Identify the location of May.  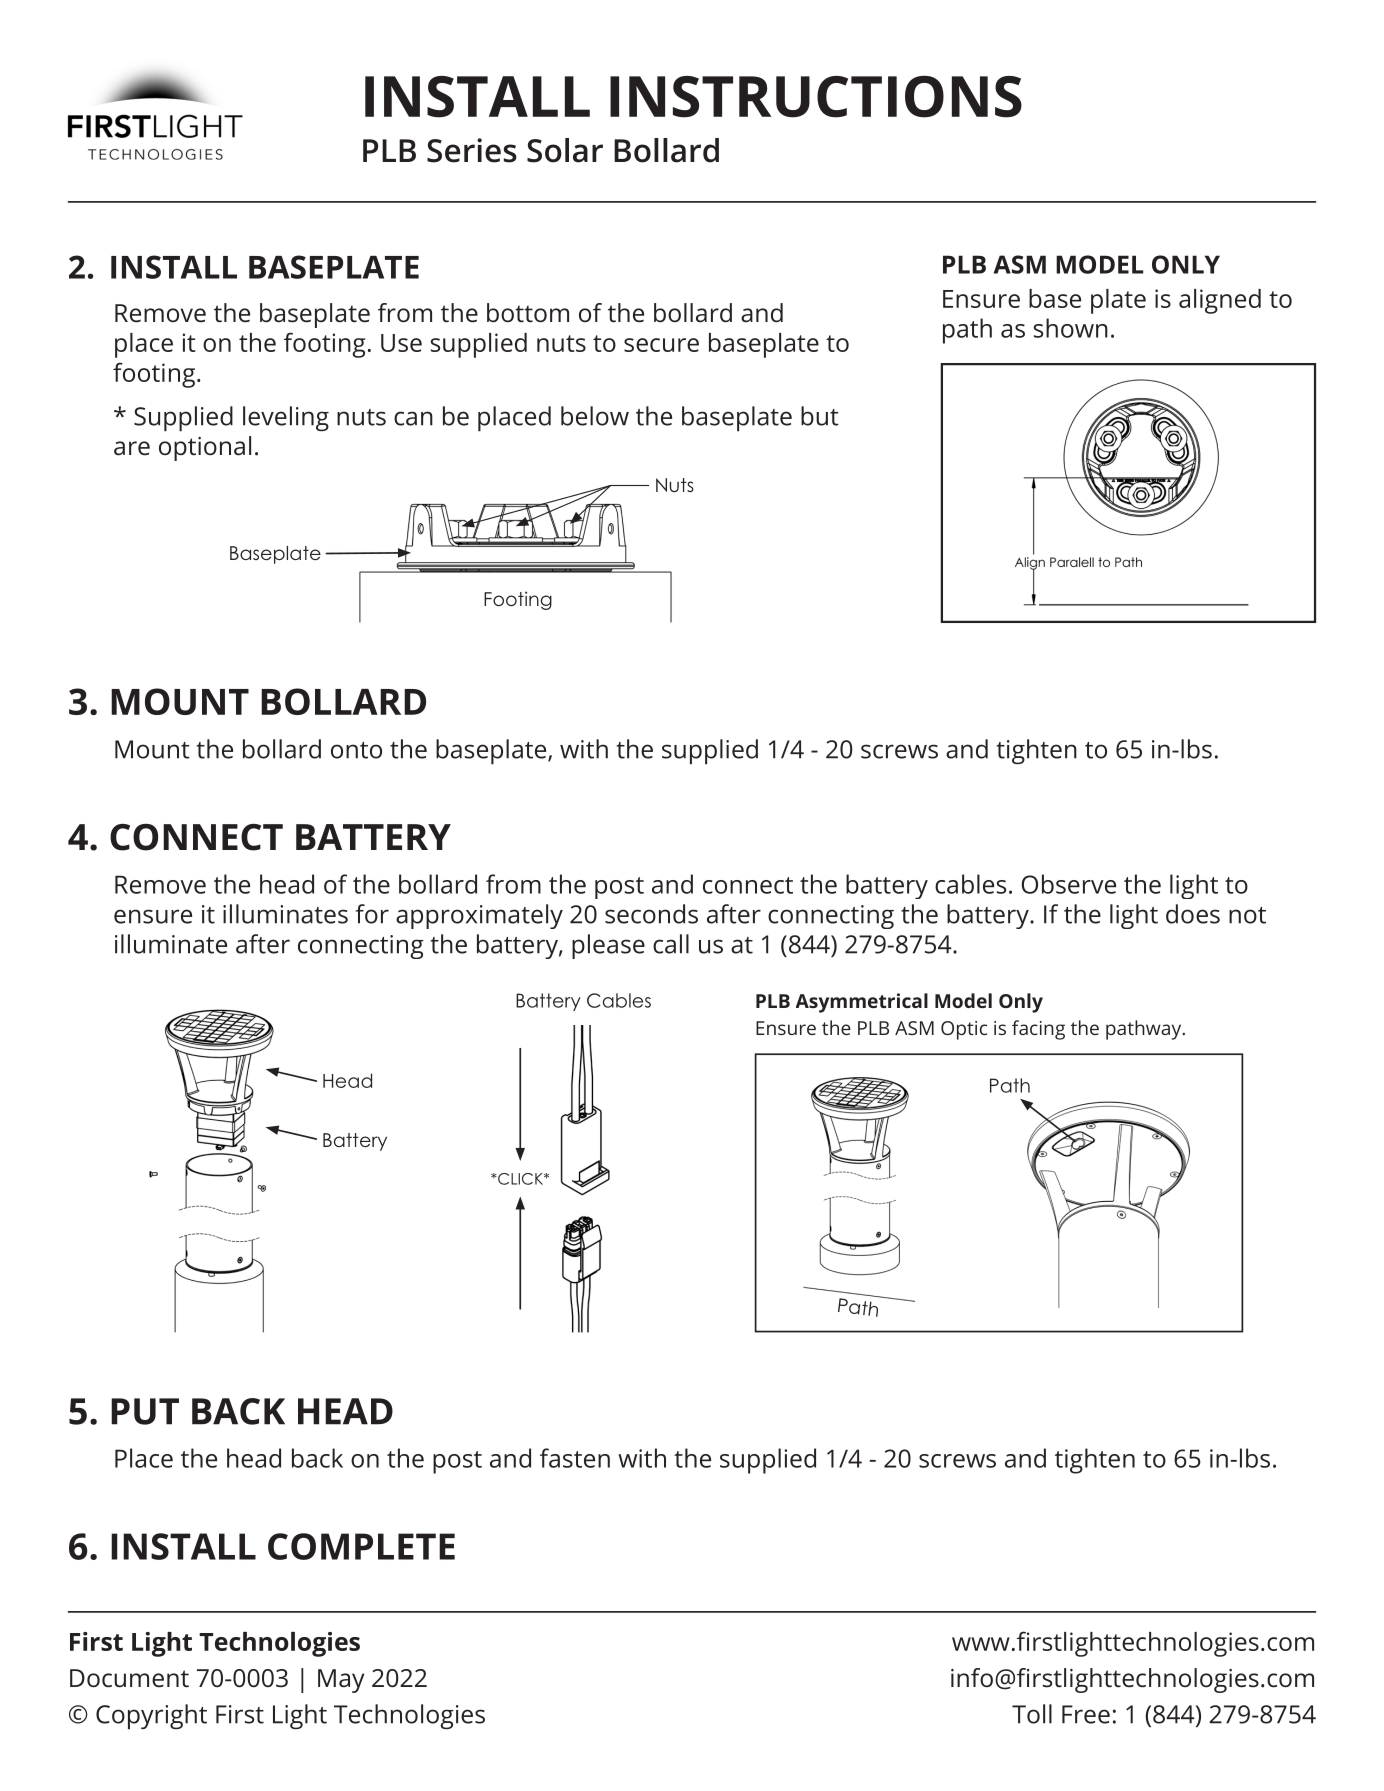
(341, 1681).
